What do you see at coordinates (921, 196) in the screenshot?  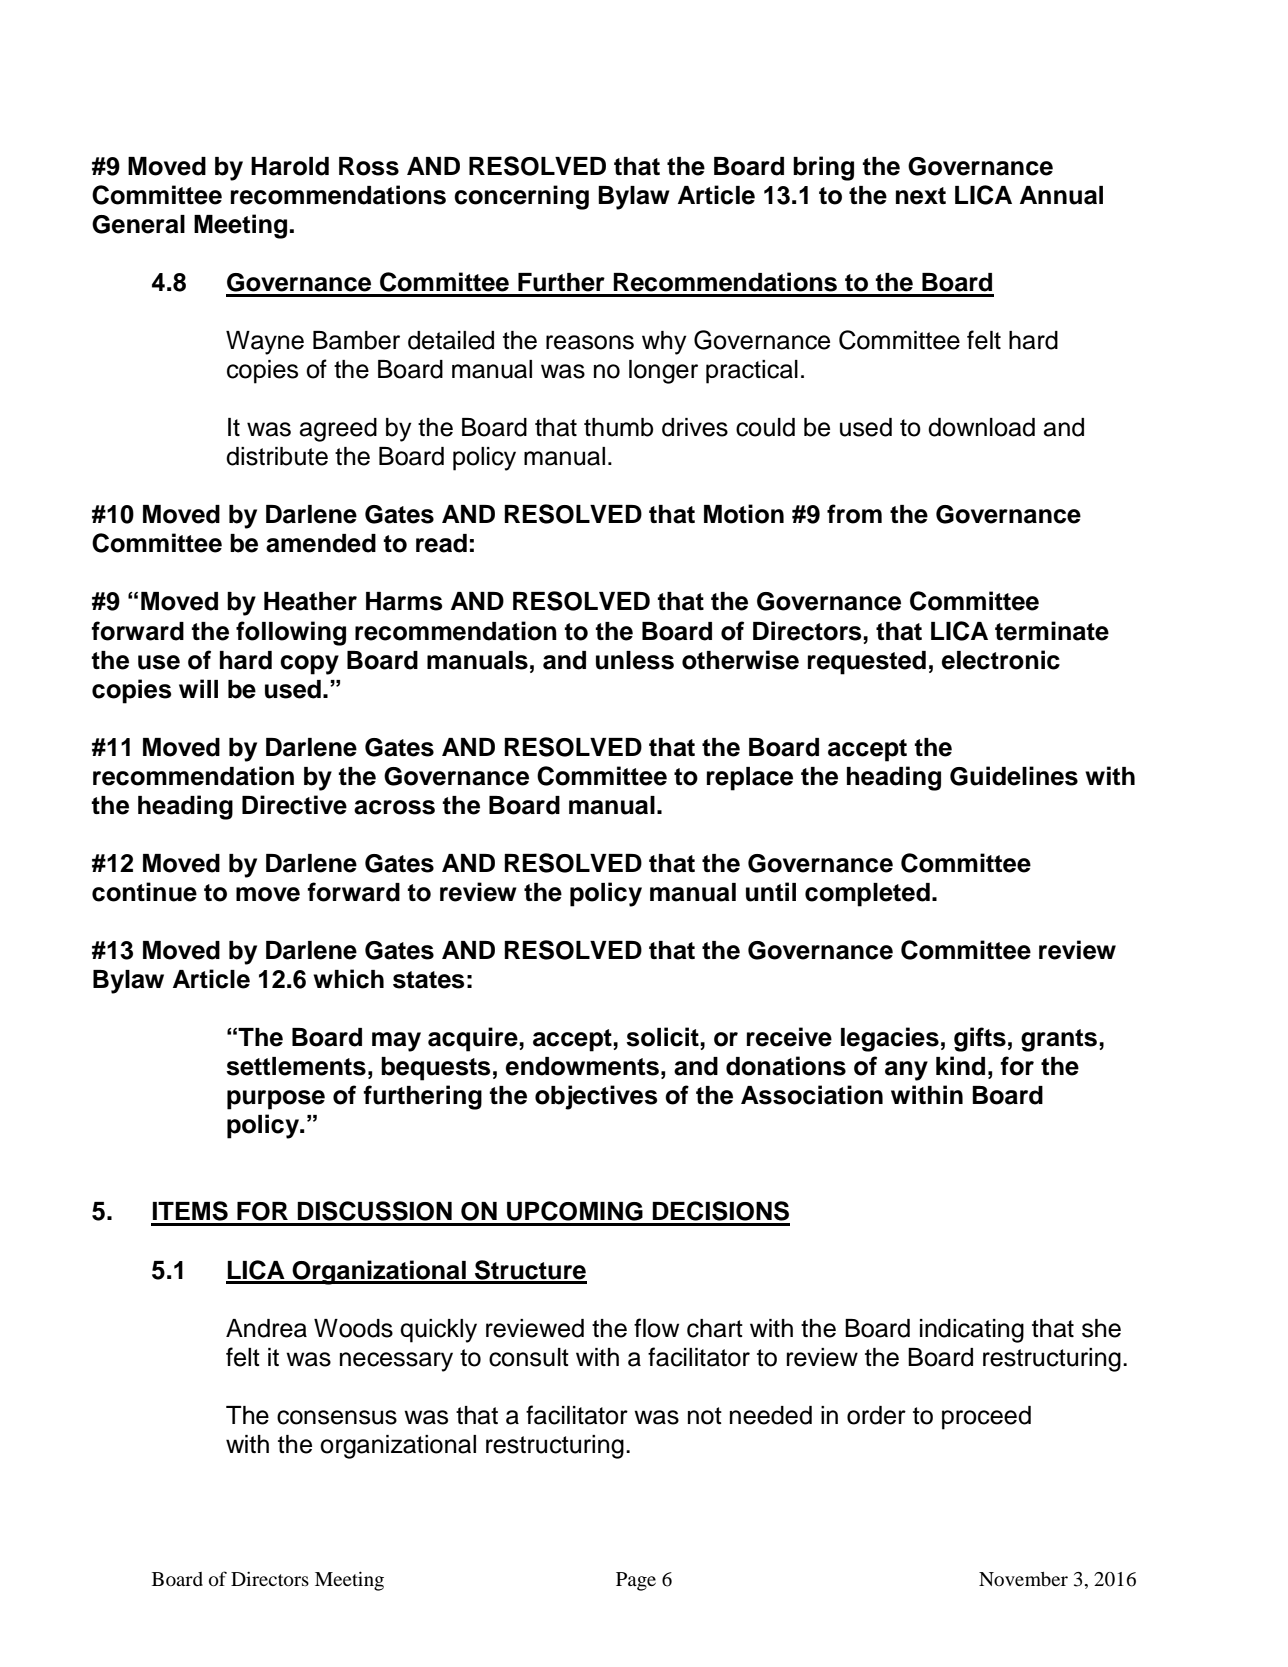 I see `next` at bounding box center [921, 196].
